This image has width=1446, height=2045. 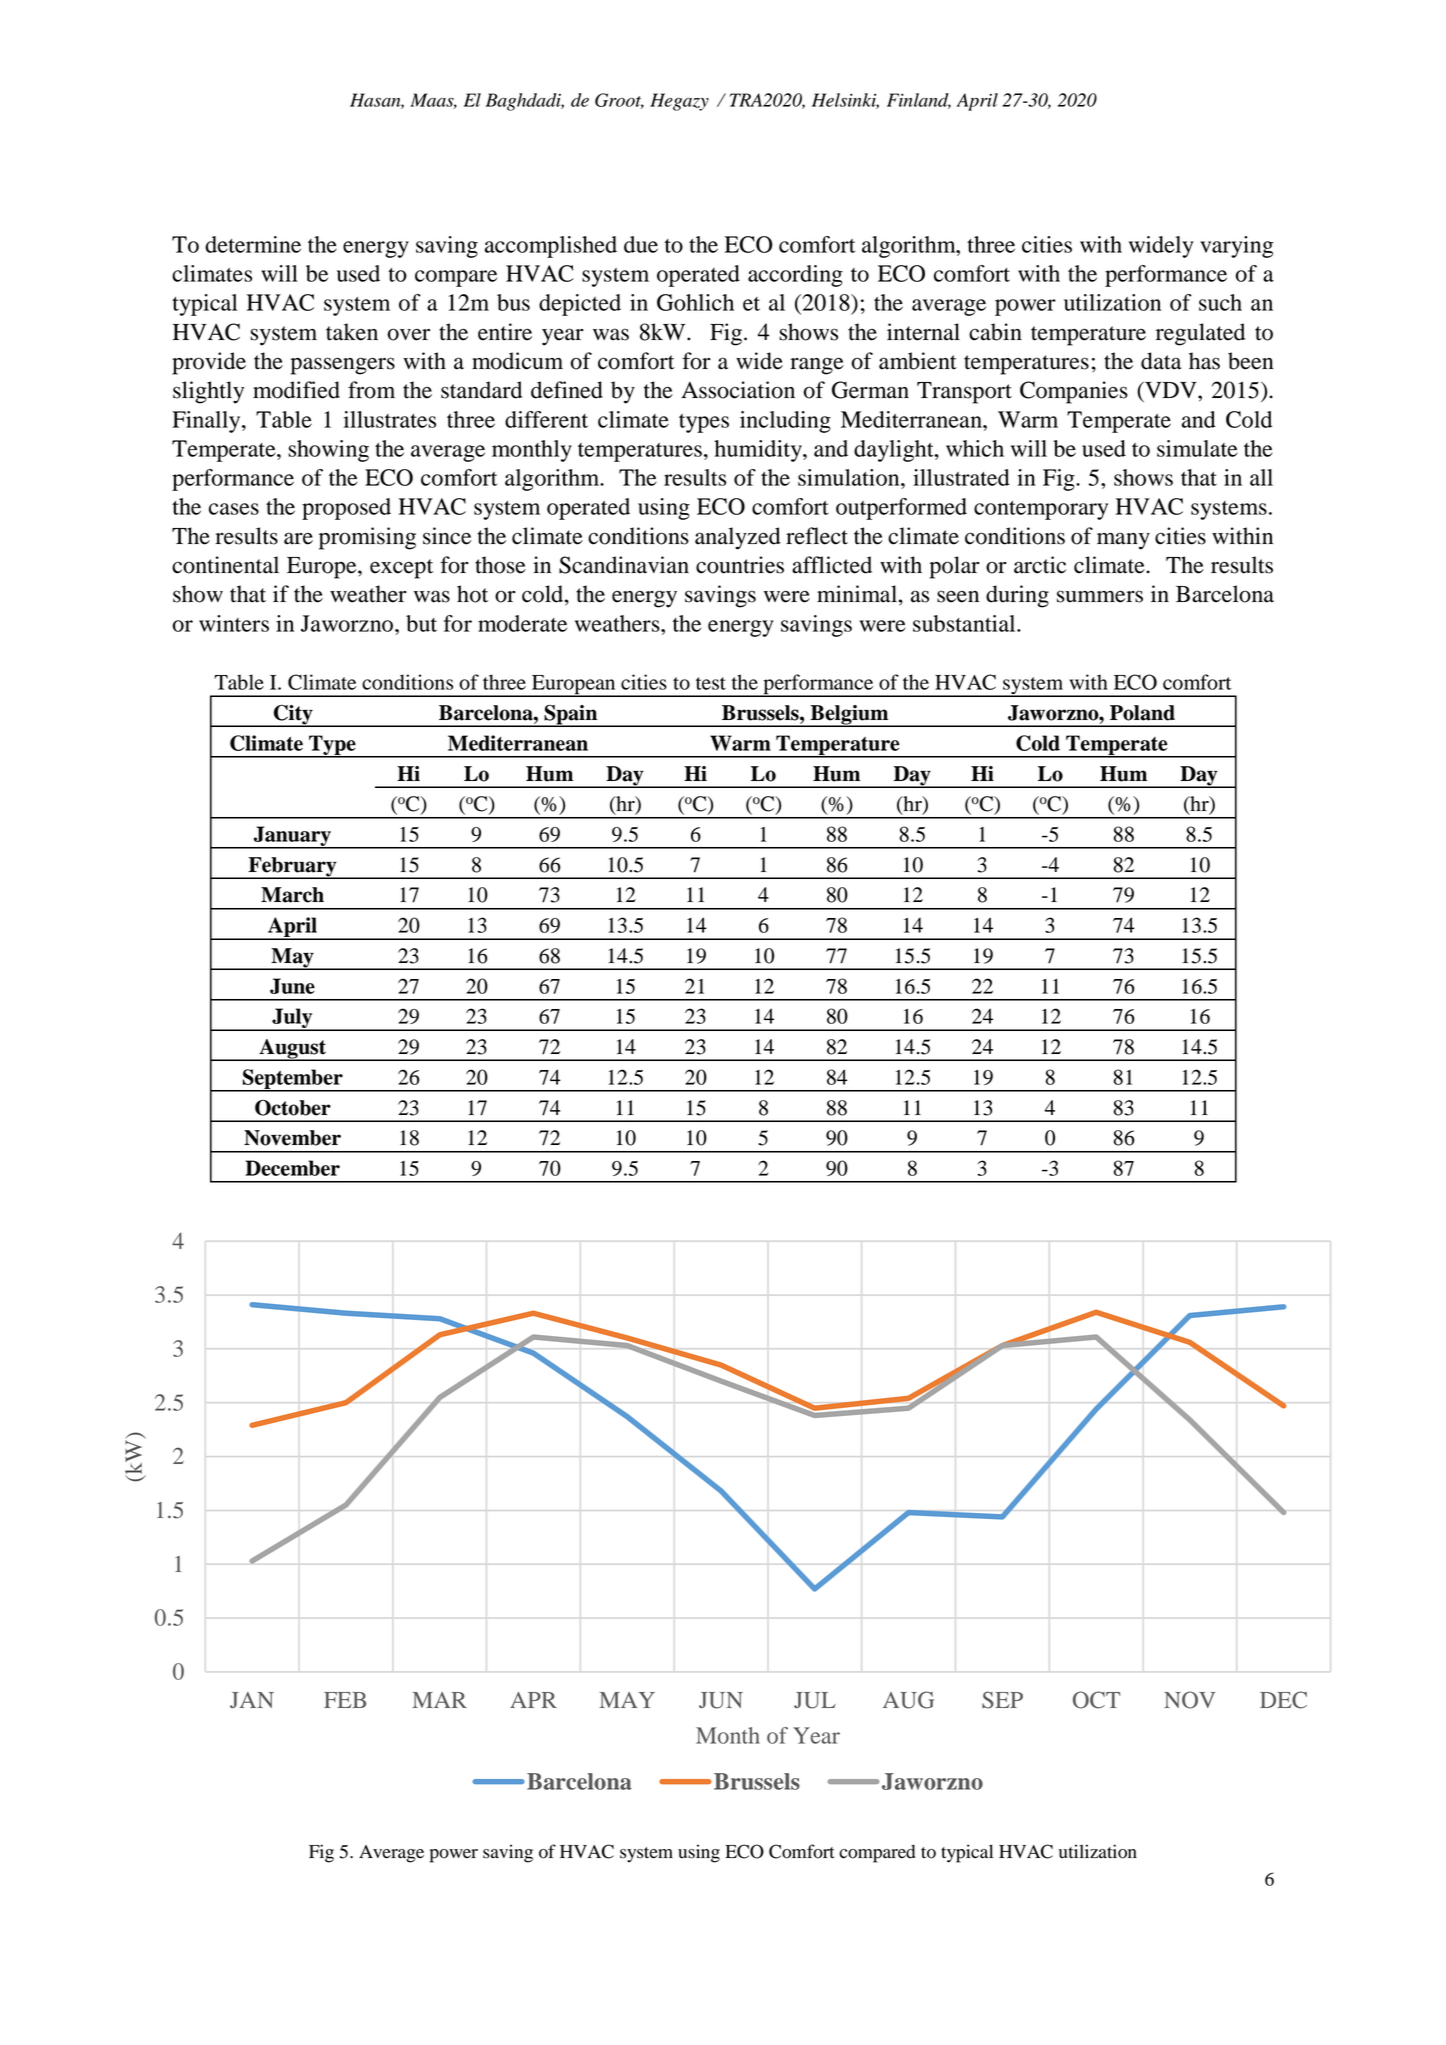 What do you see at coordinates (292, 895) in the image?
I see `March` at bounding box center [292, 895].
